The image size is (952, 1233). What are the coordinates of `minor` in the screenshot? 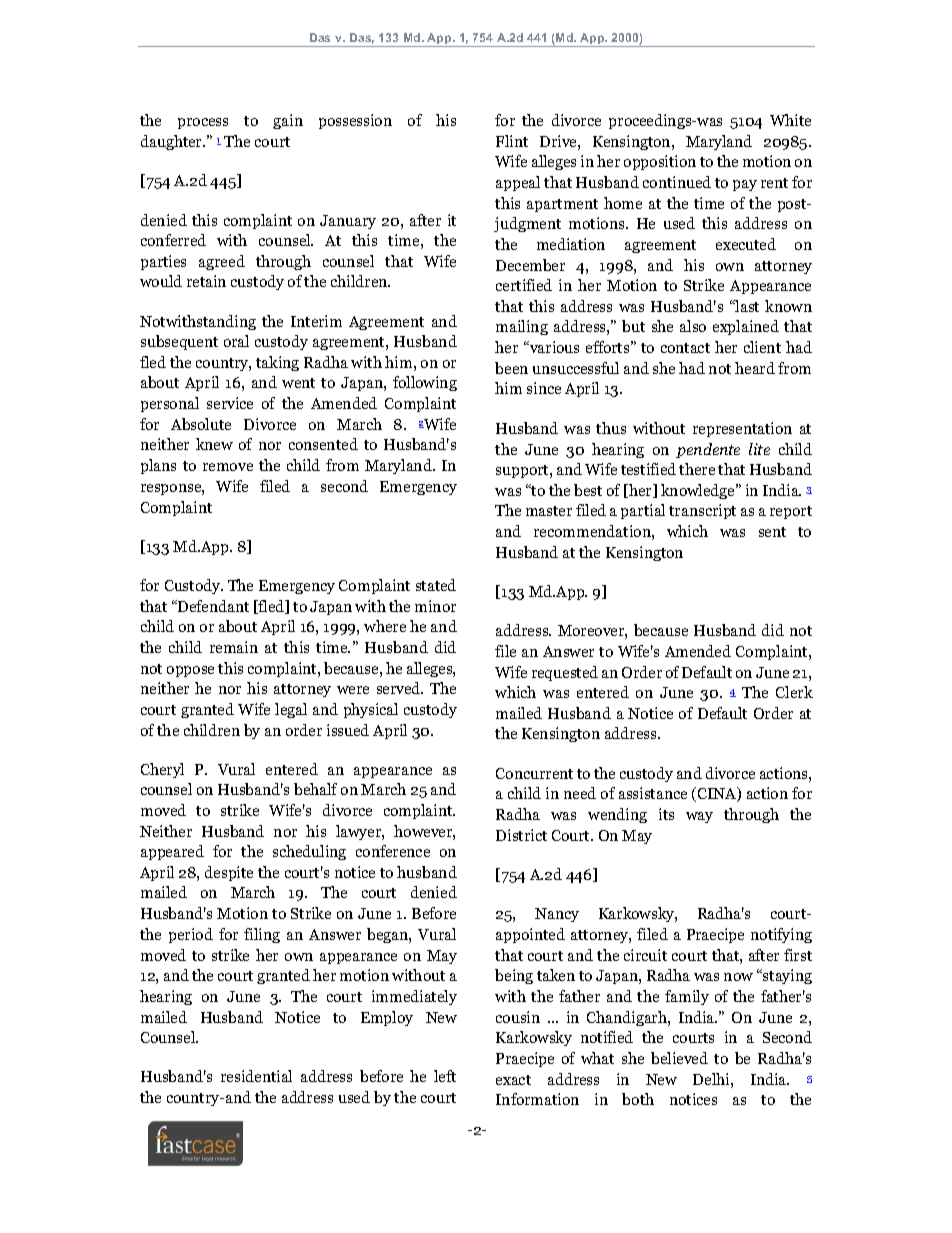 It's located at (435, 606).
